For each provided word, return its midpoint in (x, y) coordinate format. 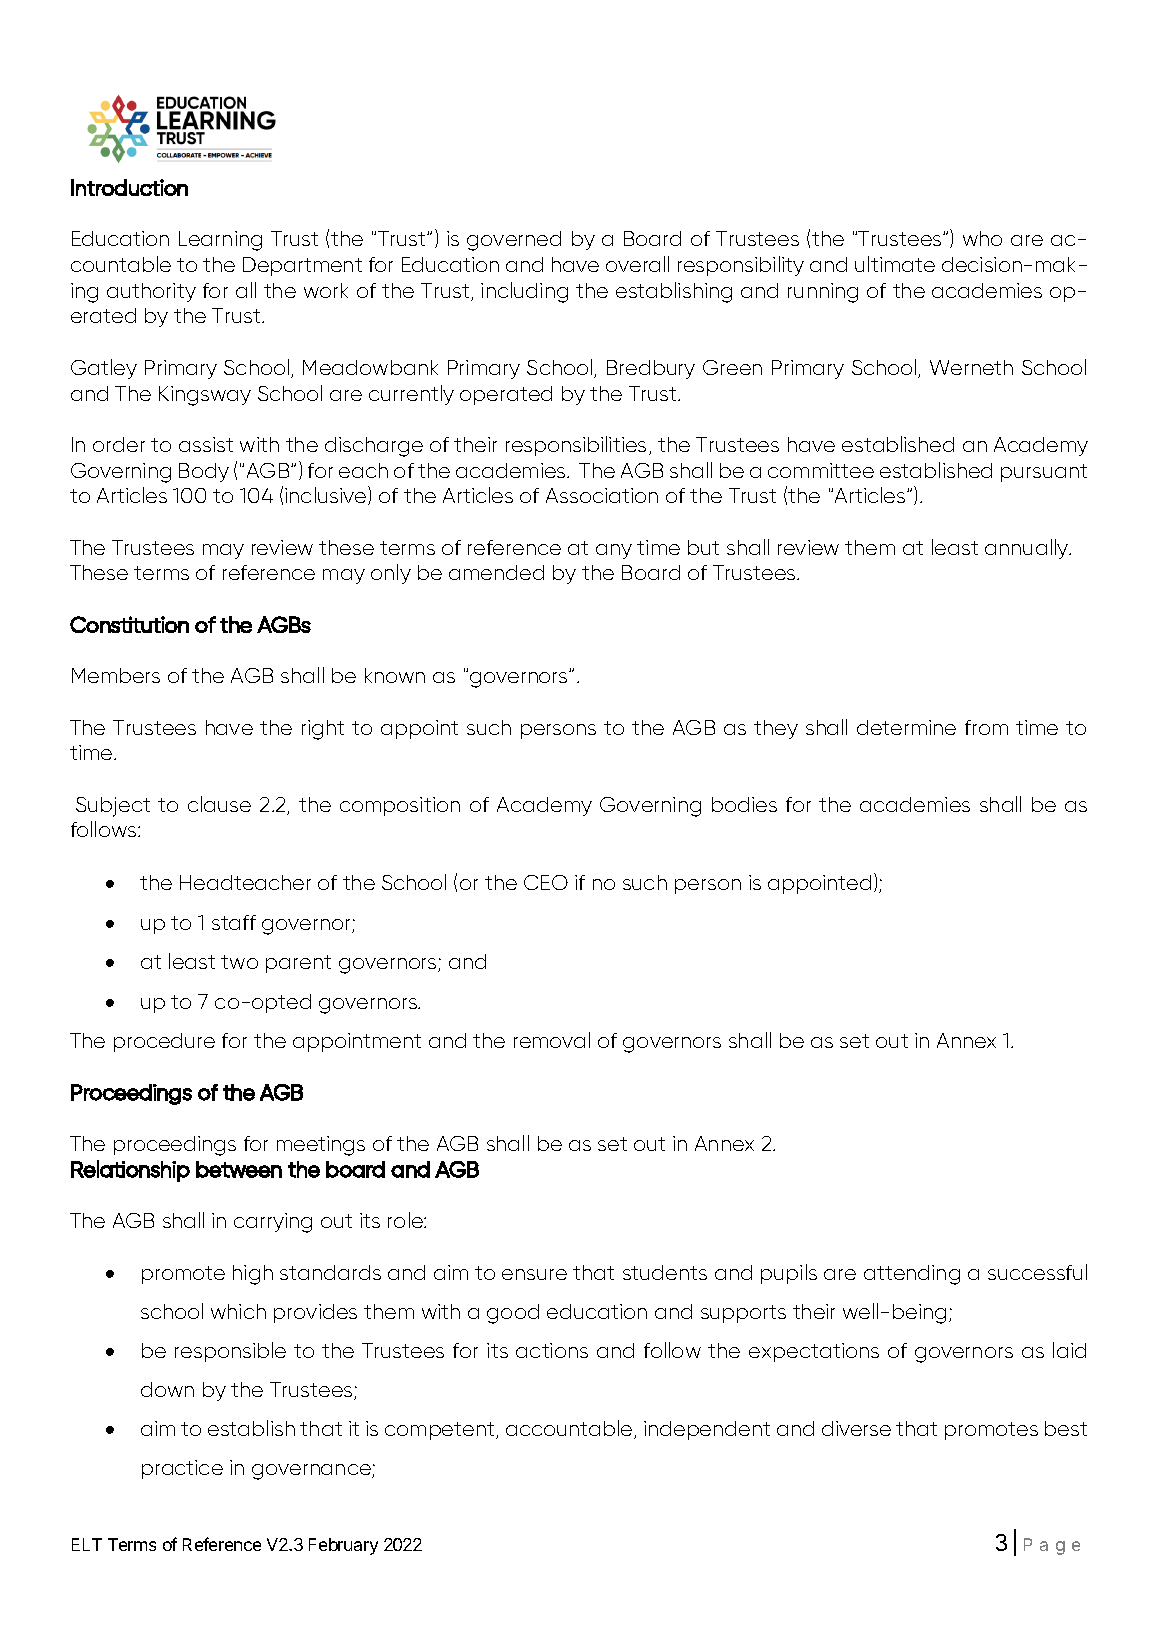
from (986, 727)
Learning (220, 241)
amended (496, 572)
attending (912, 1275)
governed (514, 241)
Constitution (129, 624)
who (982, 238)
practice (182, 1469)
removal (552, 1040)
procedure (164, 1042)
